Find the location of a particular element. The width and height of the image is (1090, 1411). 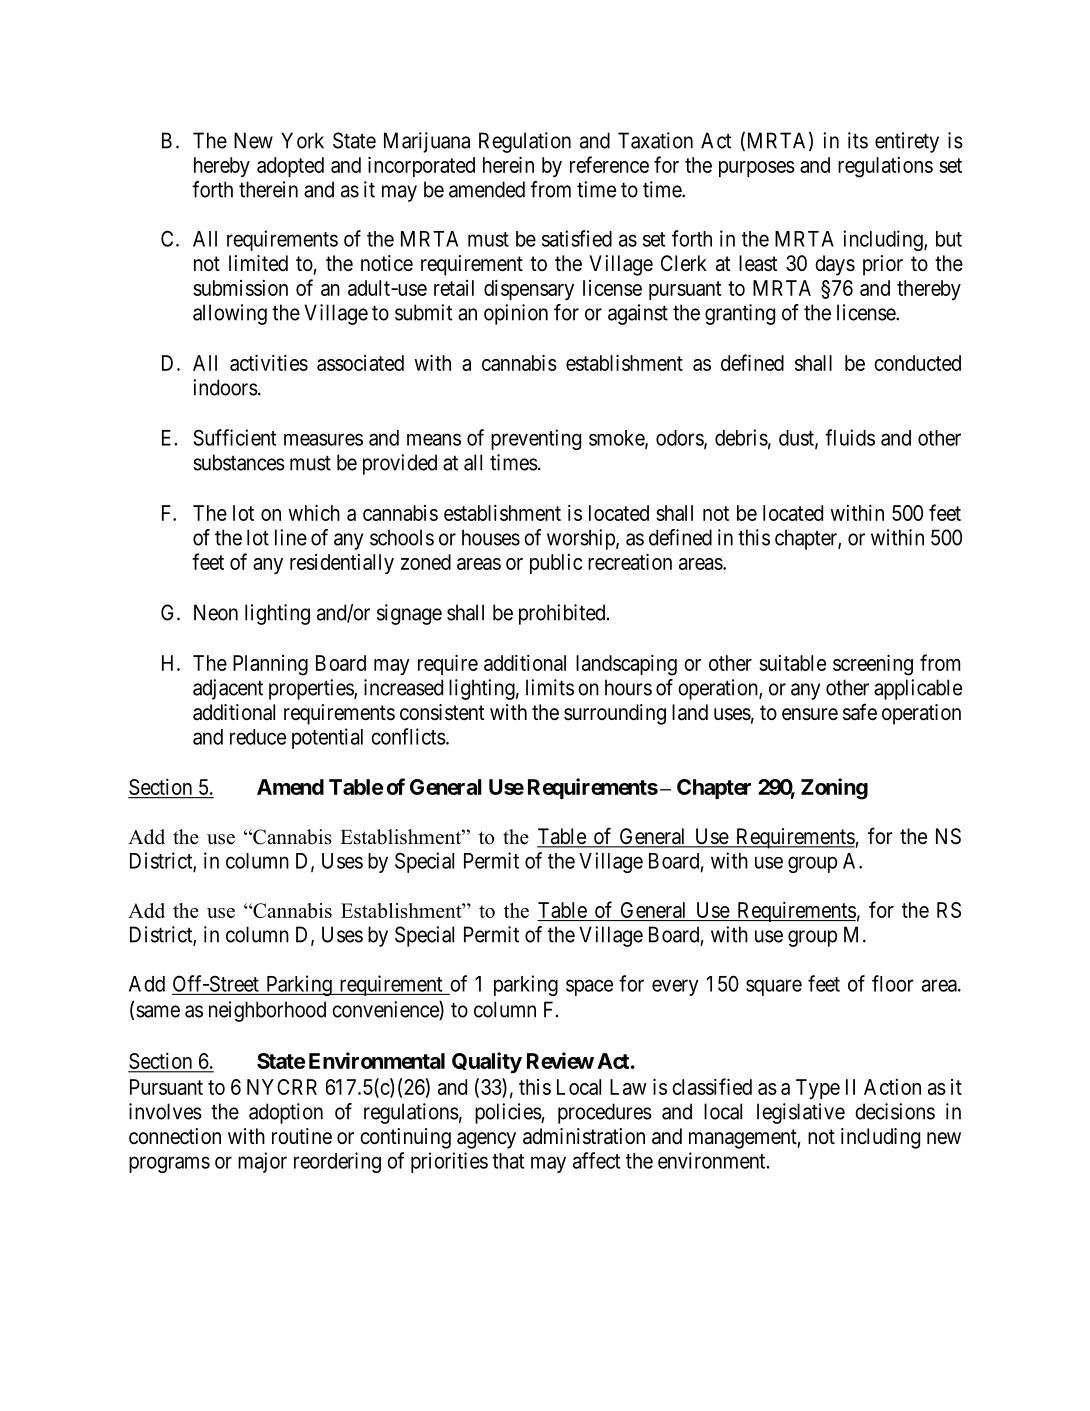

major is located at coordinates (262, 1162).
